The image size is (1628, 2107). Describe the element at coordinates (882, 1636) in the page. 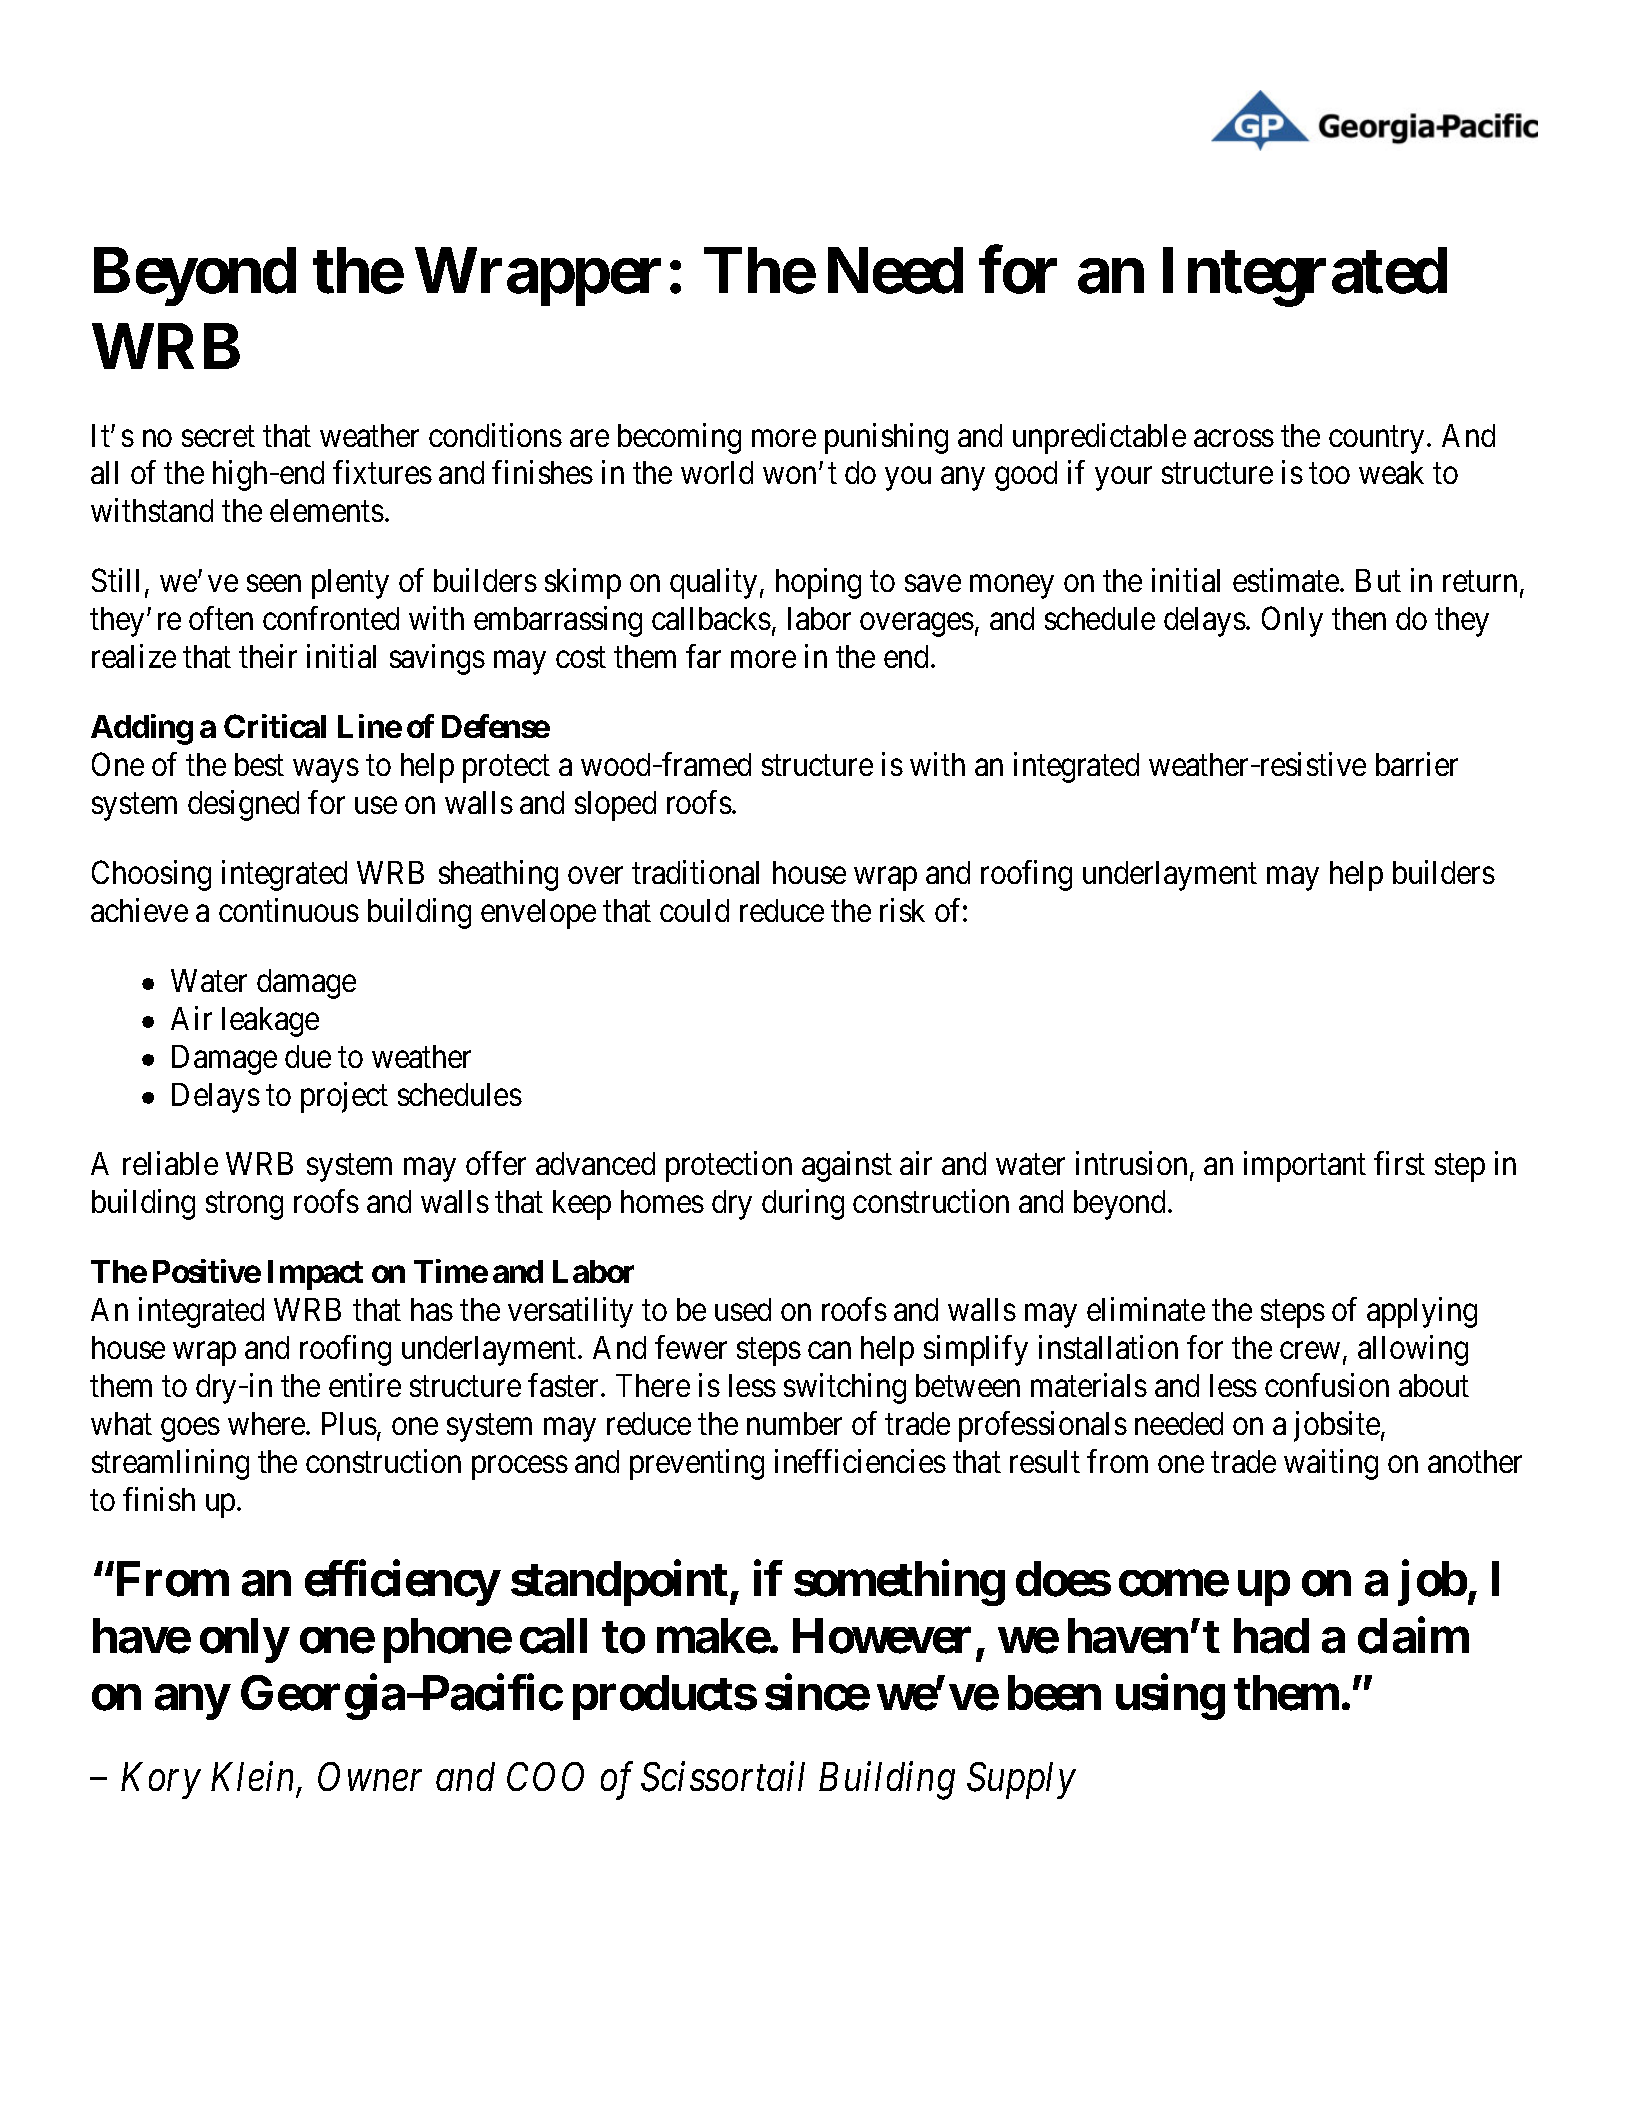

I see `However` at that location.
